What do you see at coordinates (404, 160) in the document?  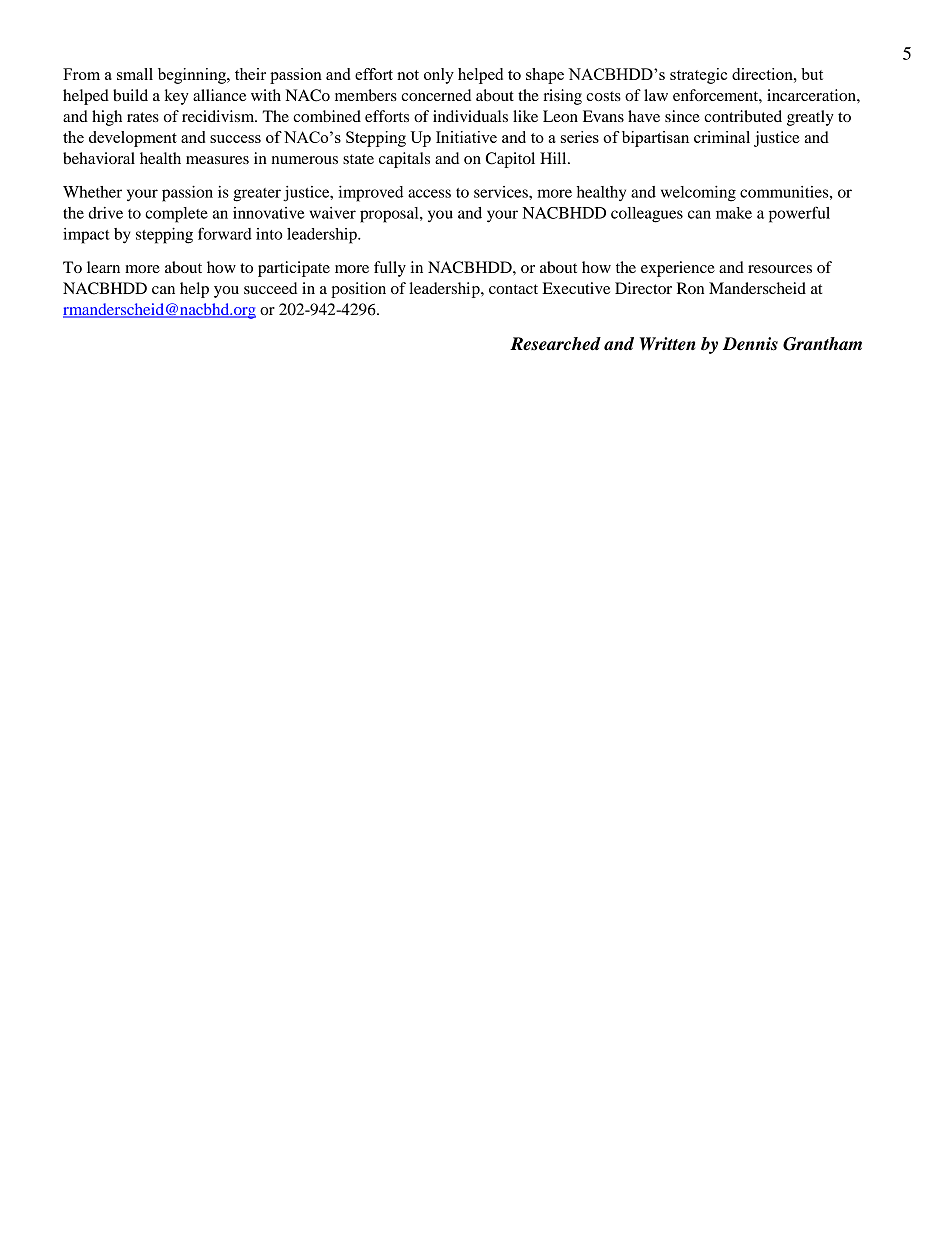 I see `capitals` at bounding box center [404, 160].
